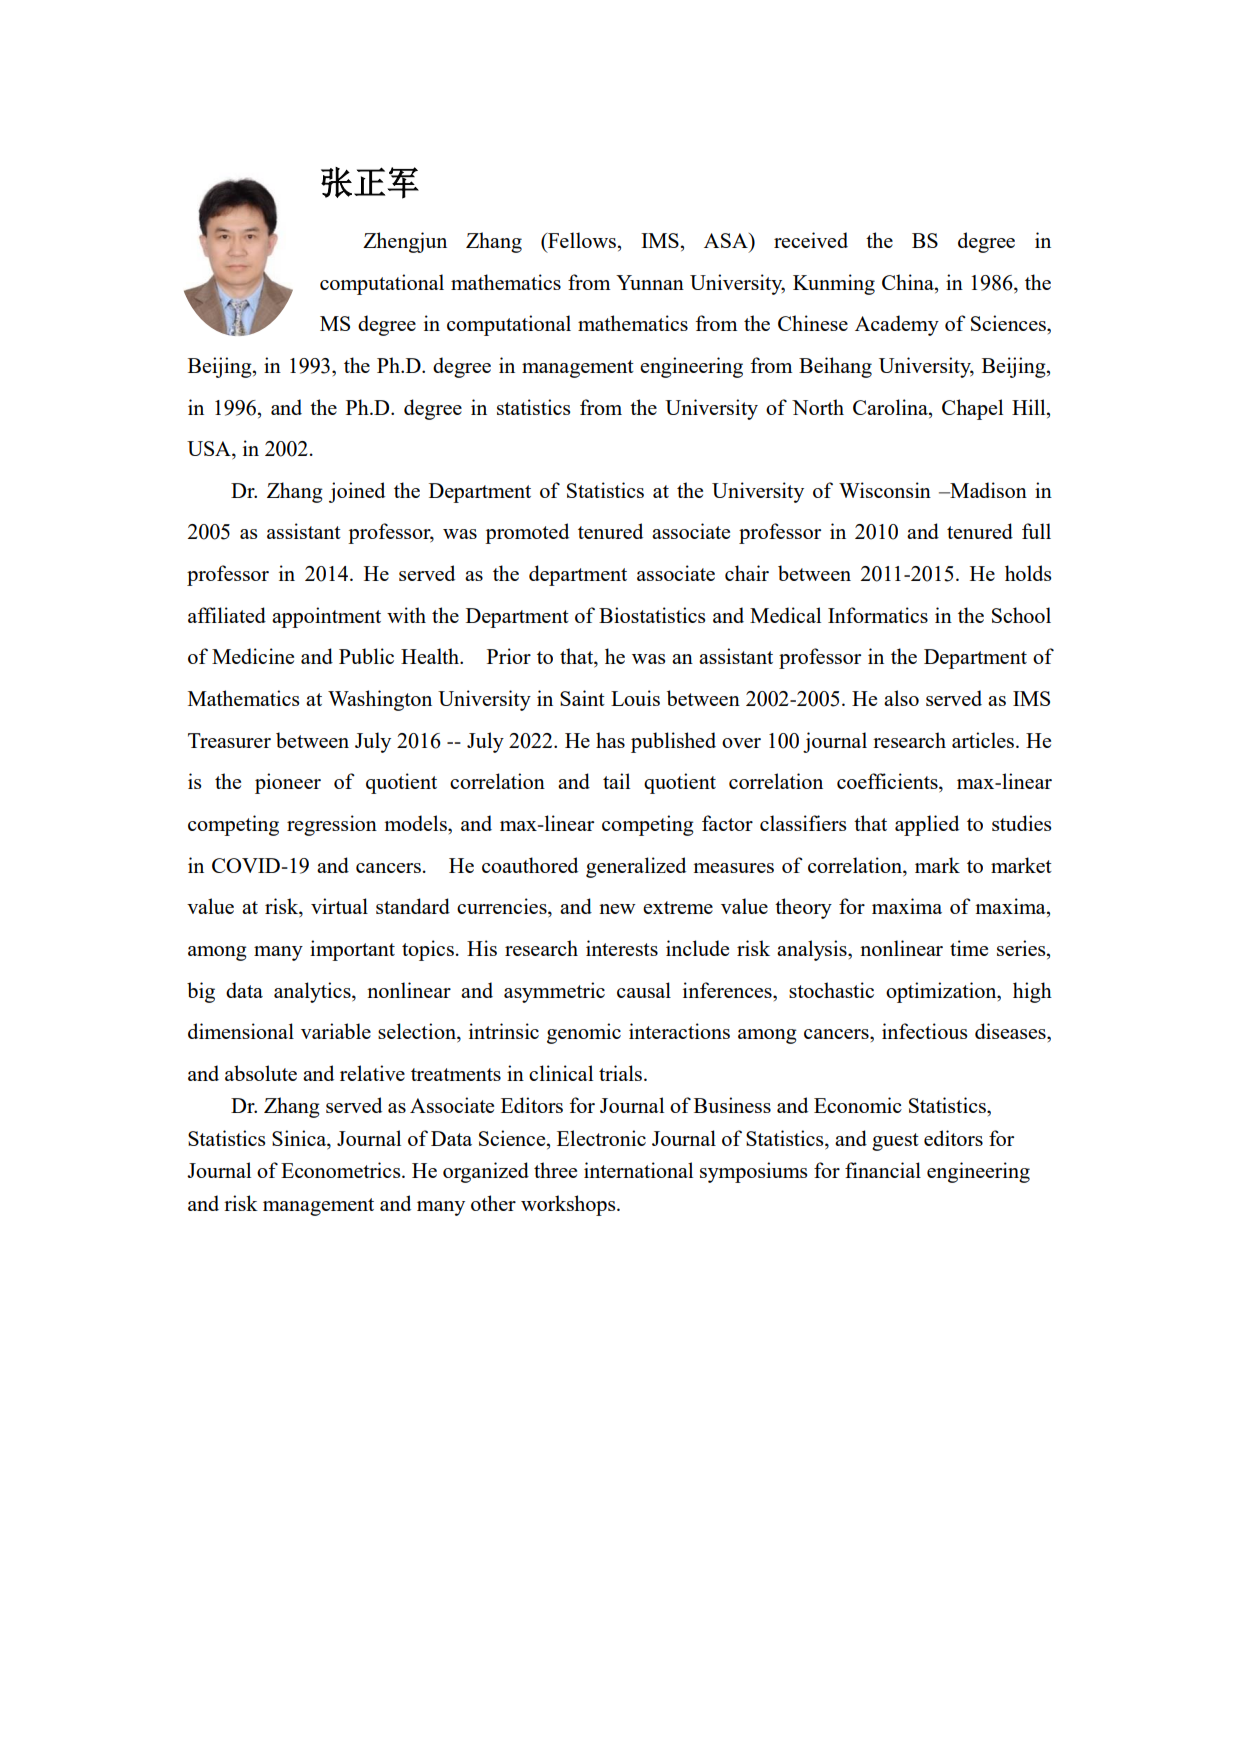  I want to click on tail, so click(616, 781).
